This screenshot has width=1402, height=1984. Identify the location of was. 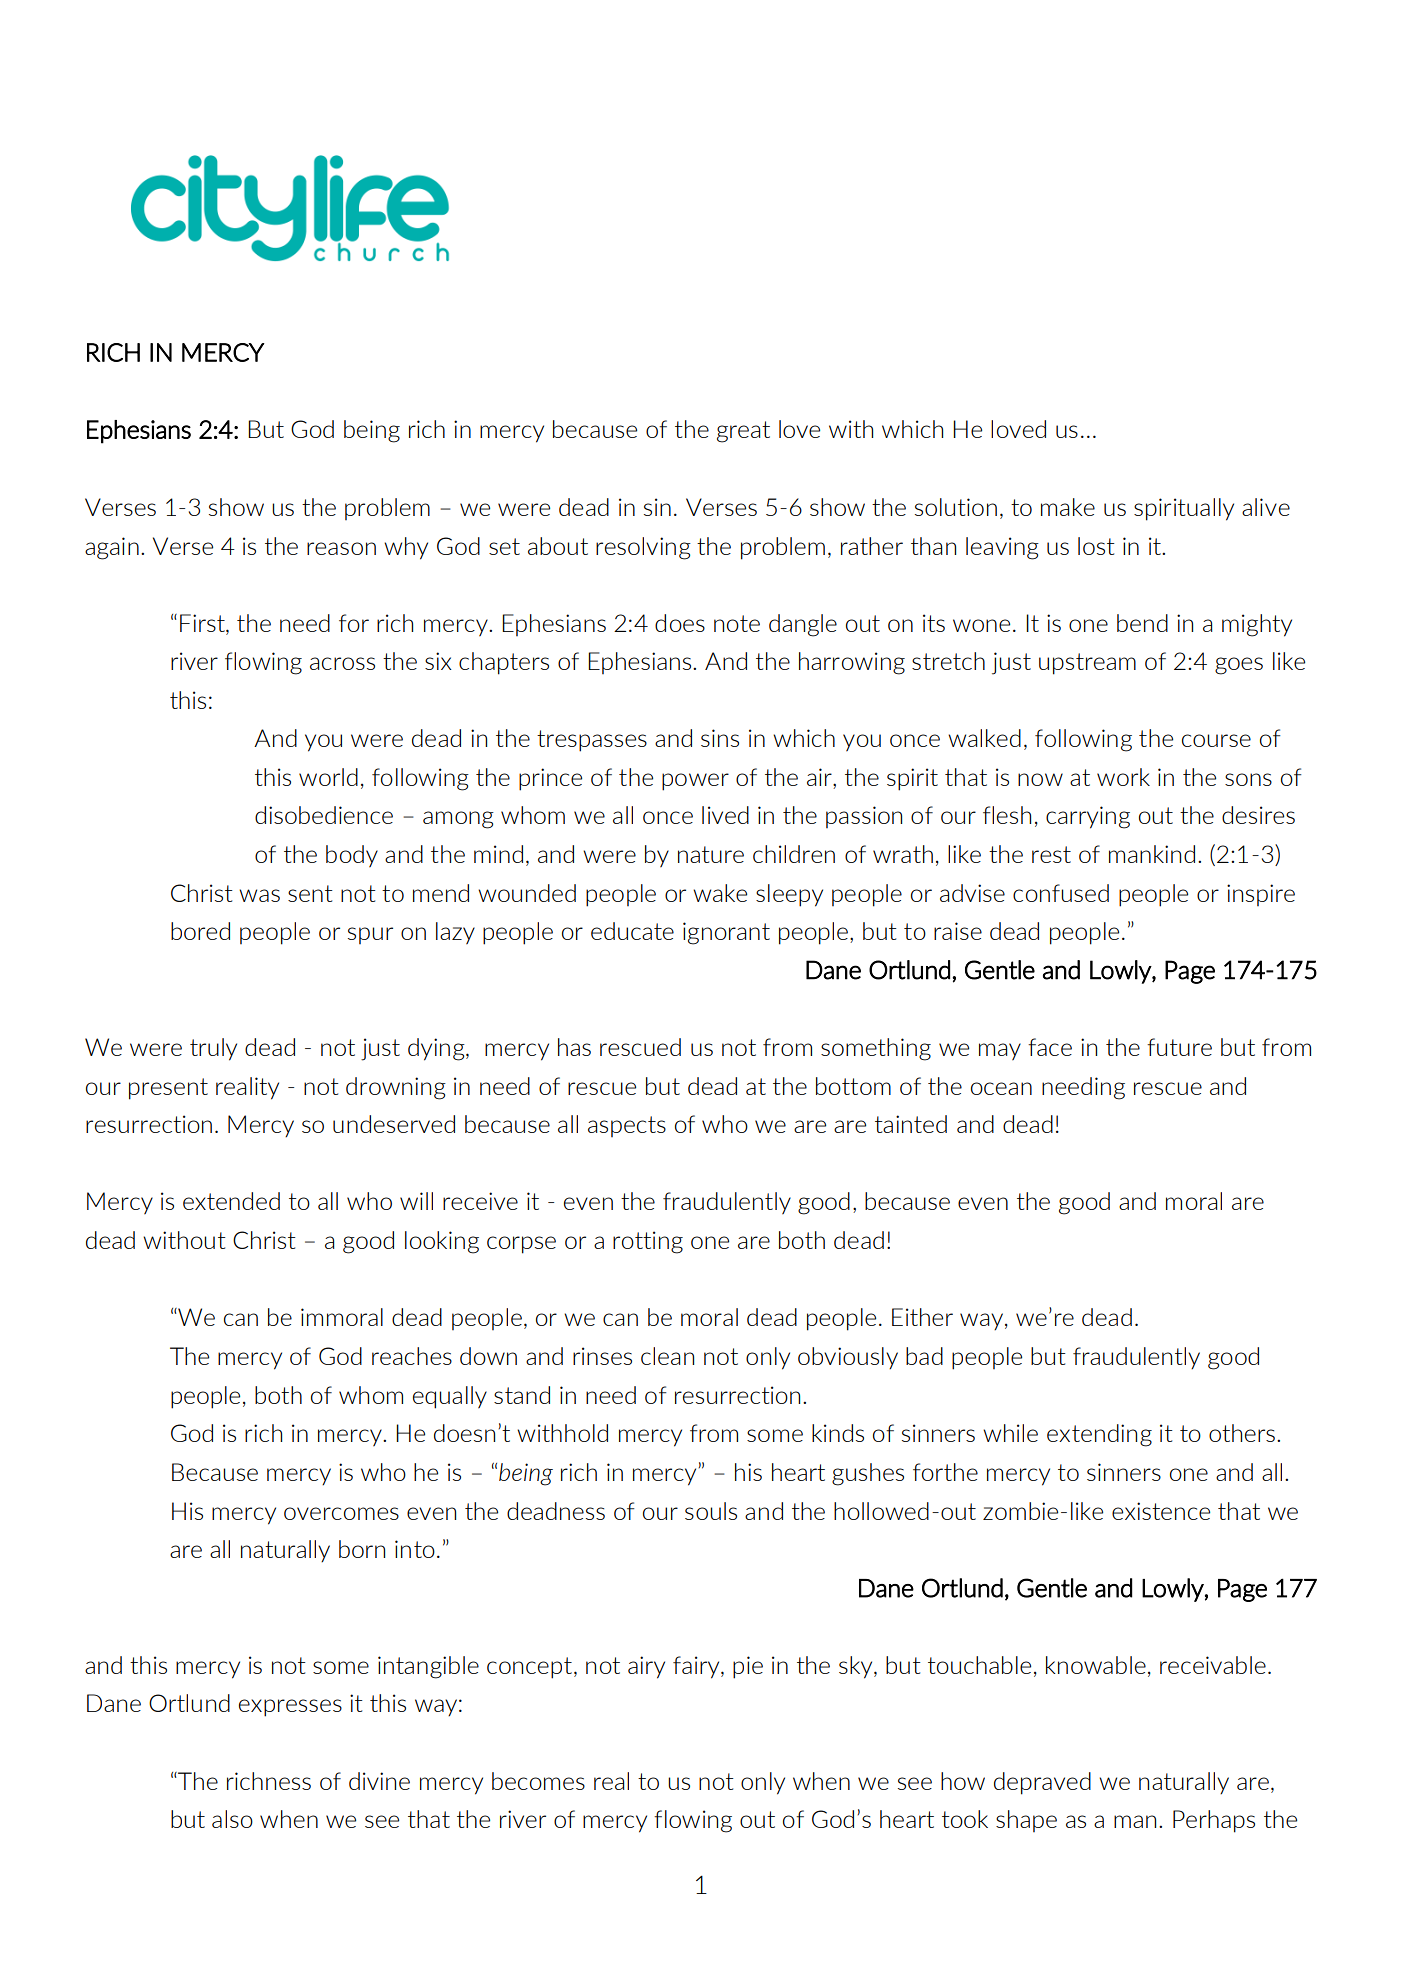
(259, 895).
